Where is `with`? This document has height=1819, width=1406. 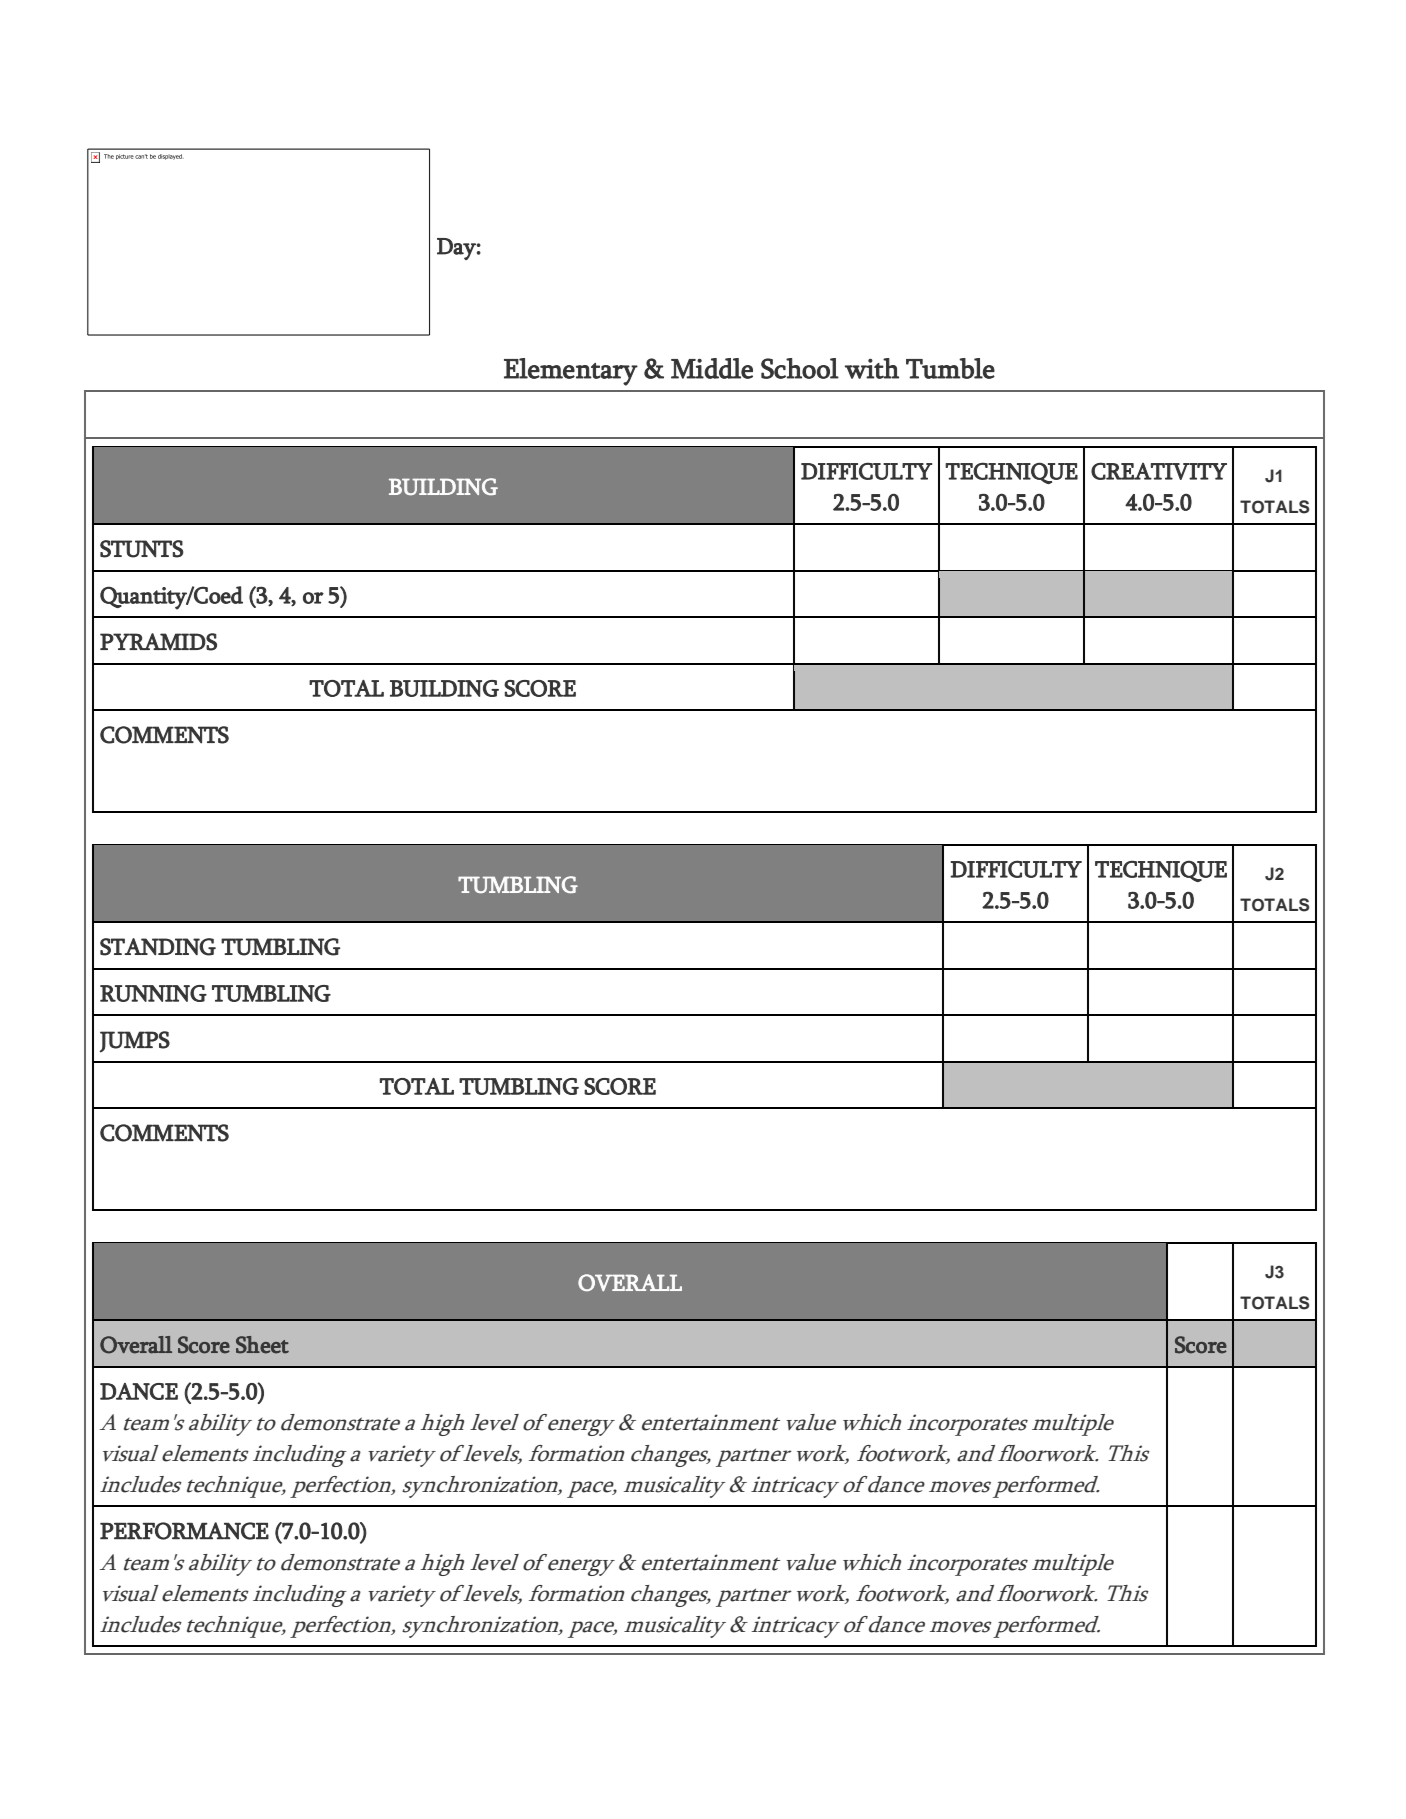
with is located at coordinates (872, 368).
